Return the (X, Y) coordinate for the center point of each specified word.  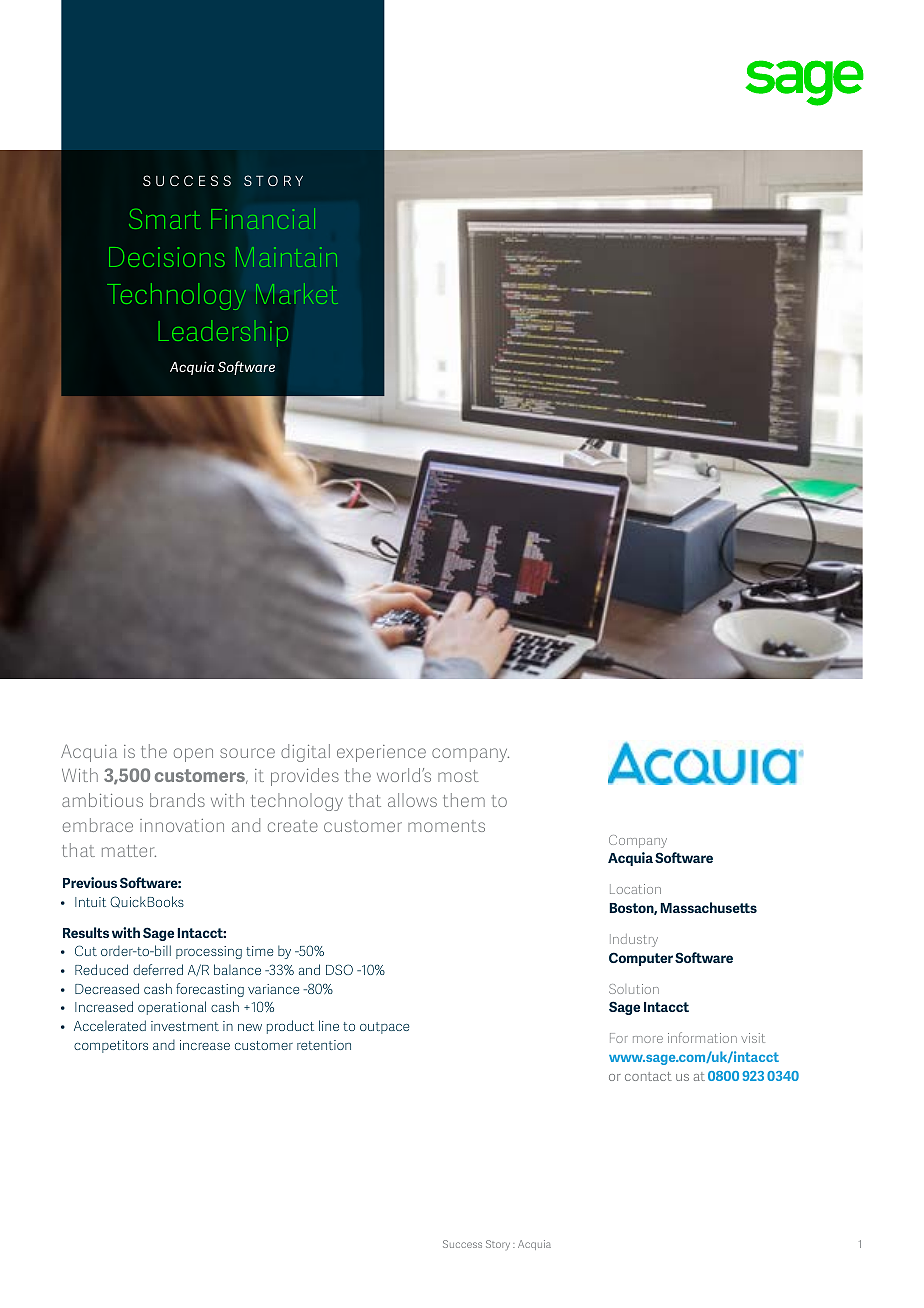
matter (129, 851)
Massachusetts (709, 907)
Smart (165, 219)
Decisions (167, 257)
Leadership (223, 334)
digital (305, 753)
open (193, 755)
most (458, 776)
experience (381, 753)
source (247, 753)
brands (177, 800)
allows (412, 800)
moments (446, 826)
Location (635, 889)
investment (185, 1026)
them (464, 800)
